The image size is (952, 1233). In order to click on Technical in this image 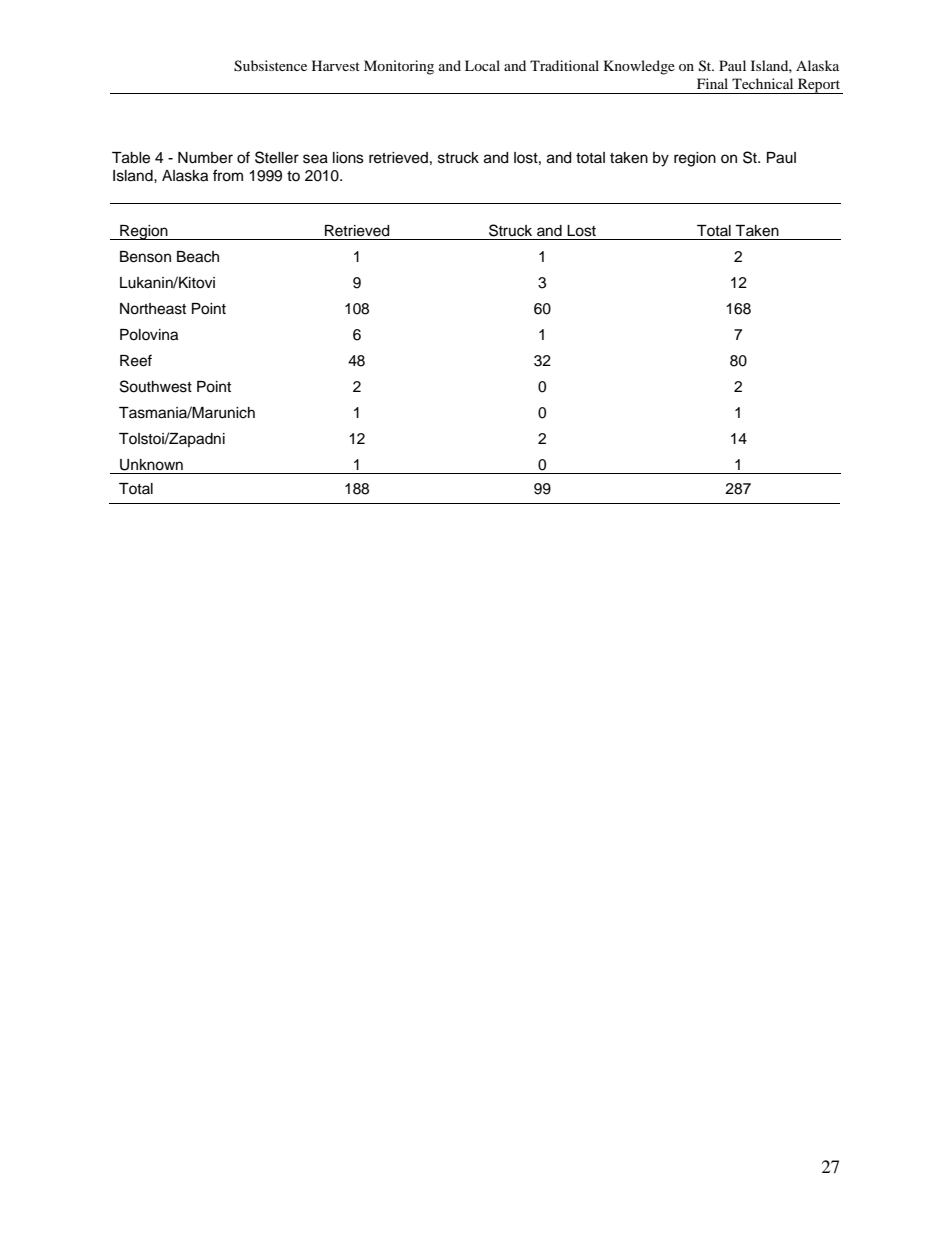, I will do `click(762, 83)`.
